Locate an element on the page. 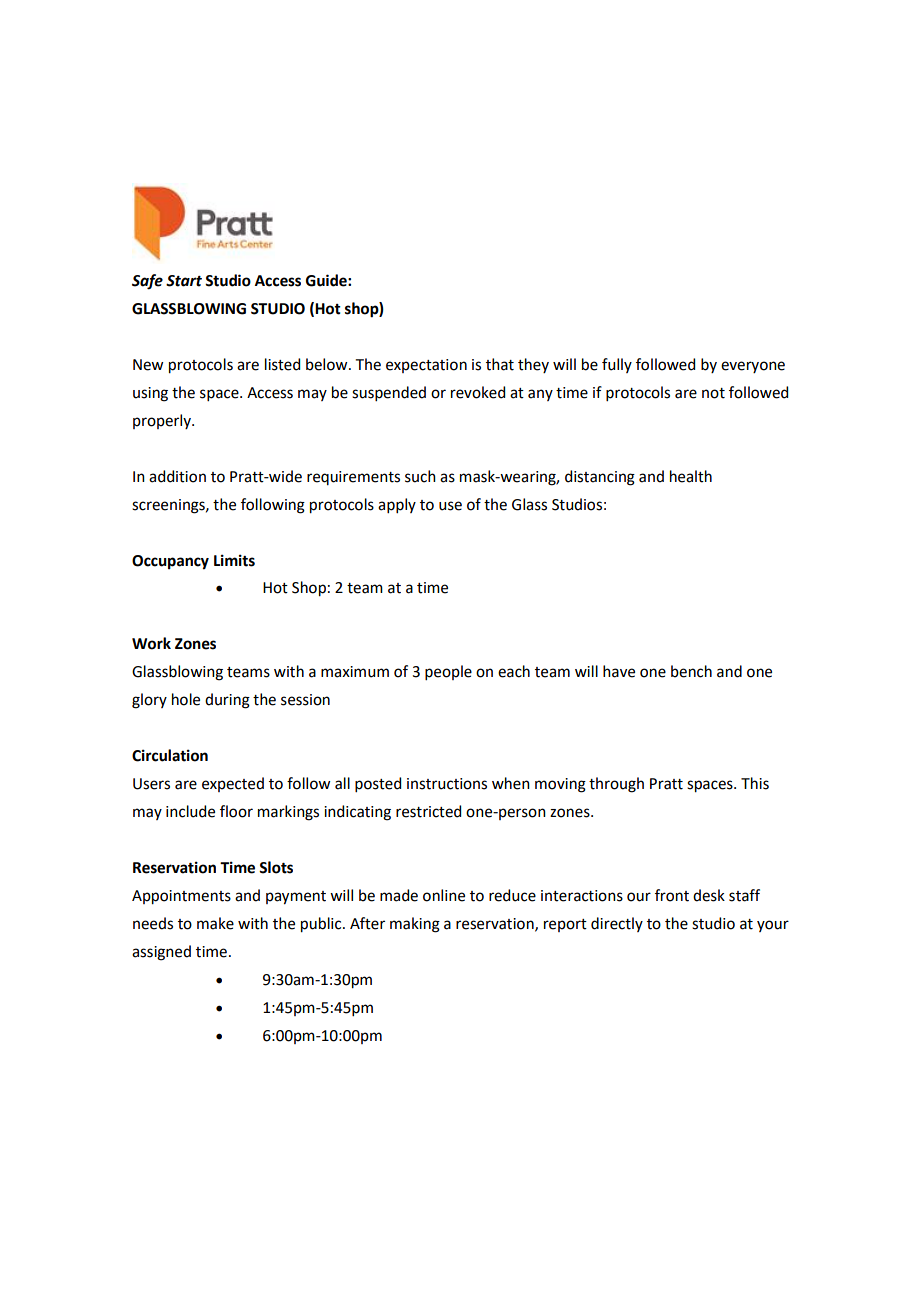  making is located at coordinates (415, 925).
